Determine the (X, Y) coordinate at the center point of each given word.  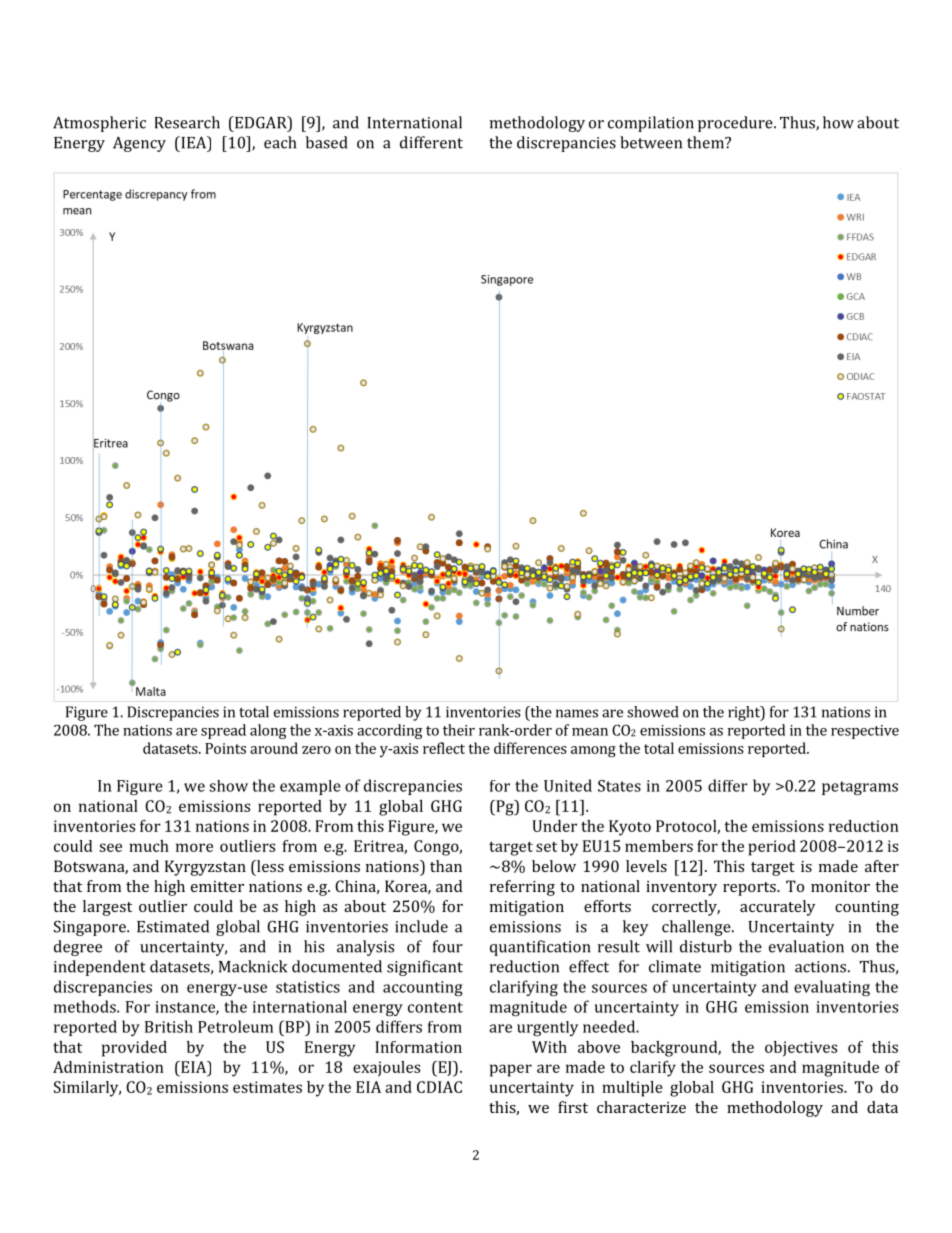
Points (225, 748)
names (577, 713)
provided (134, 1049)
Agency (139, 144)
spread (223, 731)
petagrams (860, 788)
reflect (444, 748)
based (326, 142)
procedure (736, 124)
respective (865, 732)
